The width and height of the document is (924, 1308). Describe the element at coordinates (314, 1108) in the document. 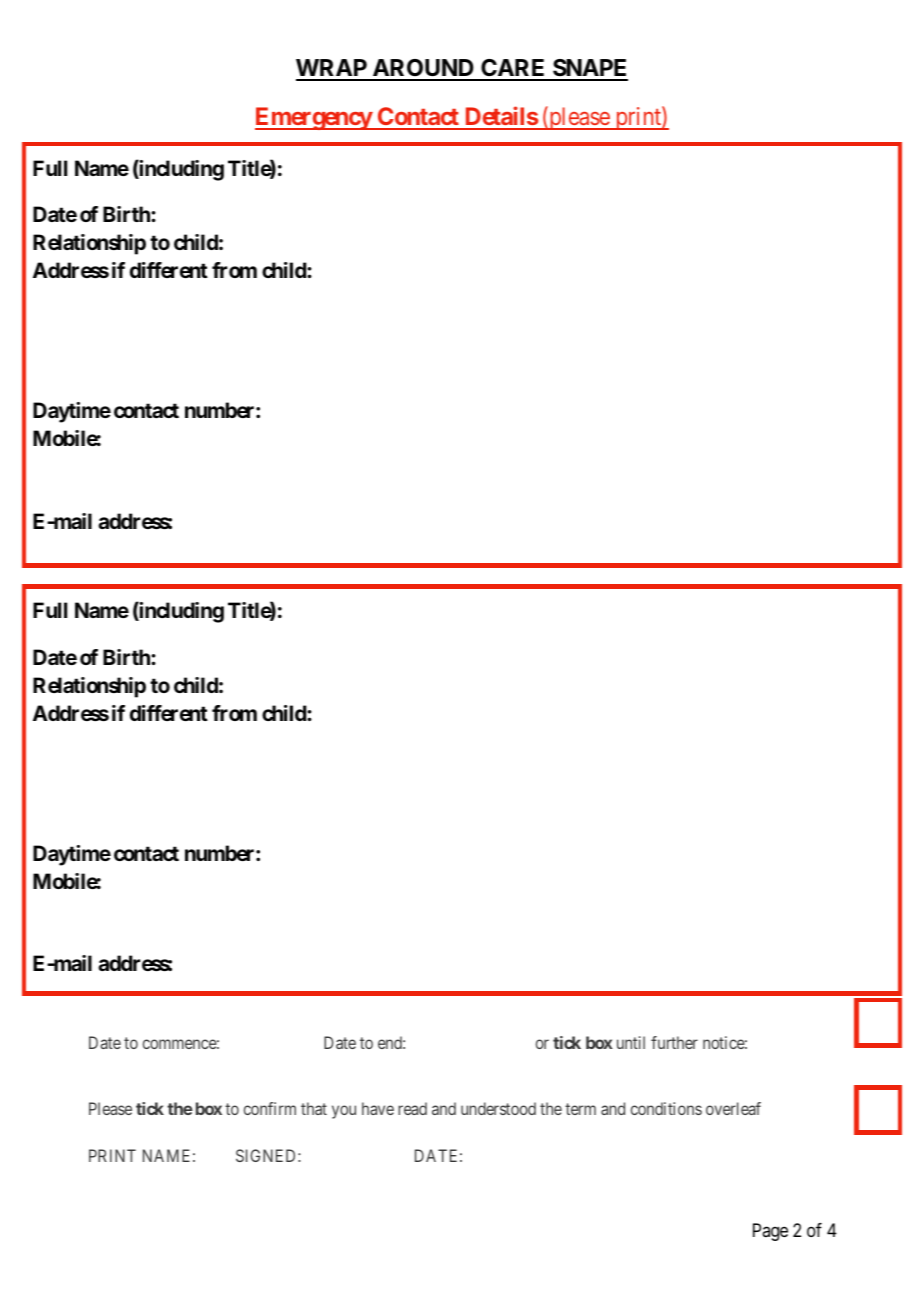

I see `that` at that location.
